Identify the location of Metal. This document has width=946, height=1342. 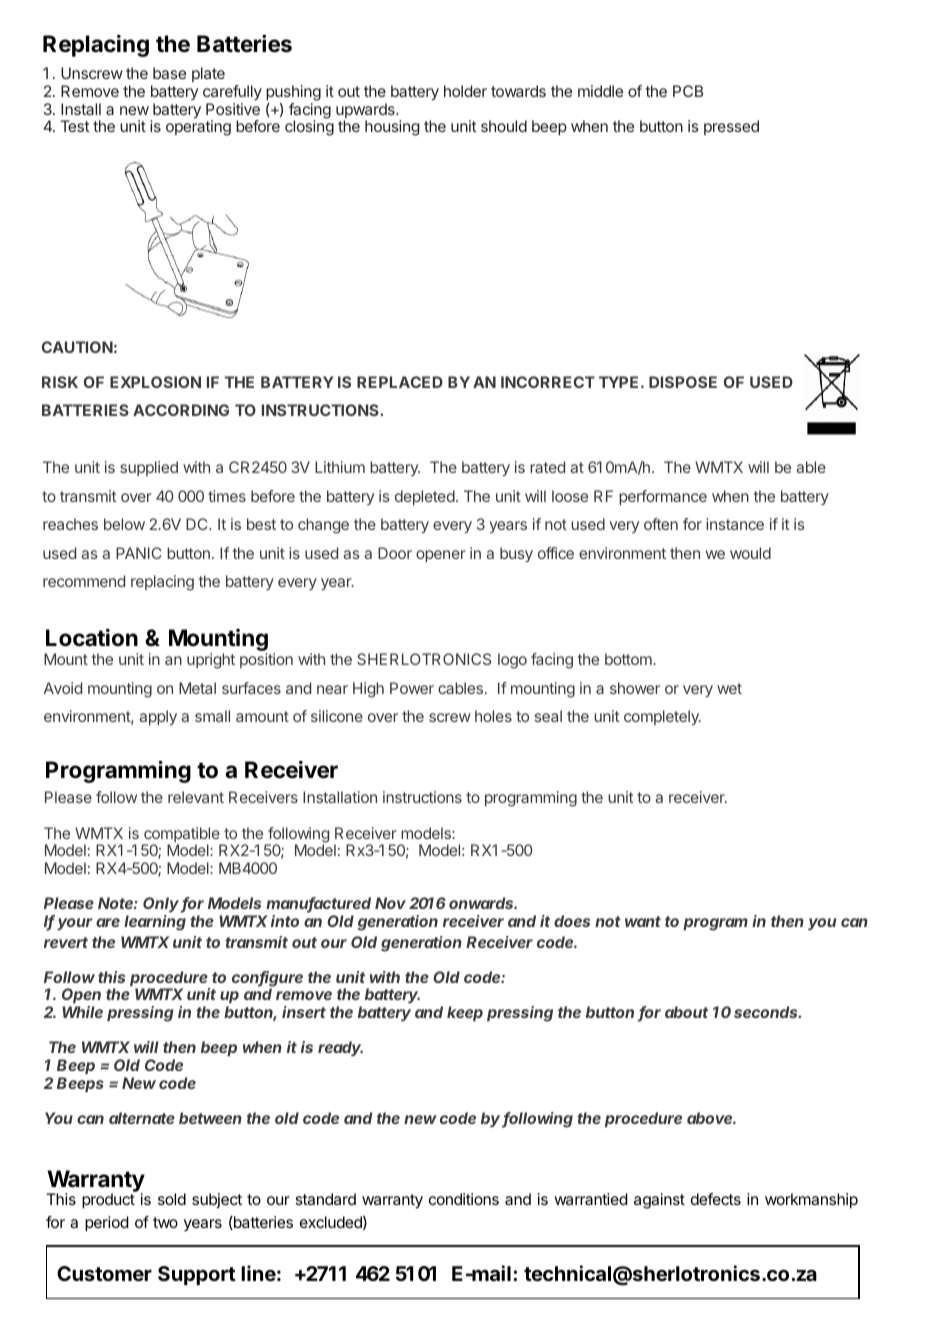
(197, 688).
